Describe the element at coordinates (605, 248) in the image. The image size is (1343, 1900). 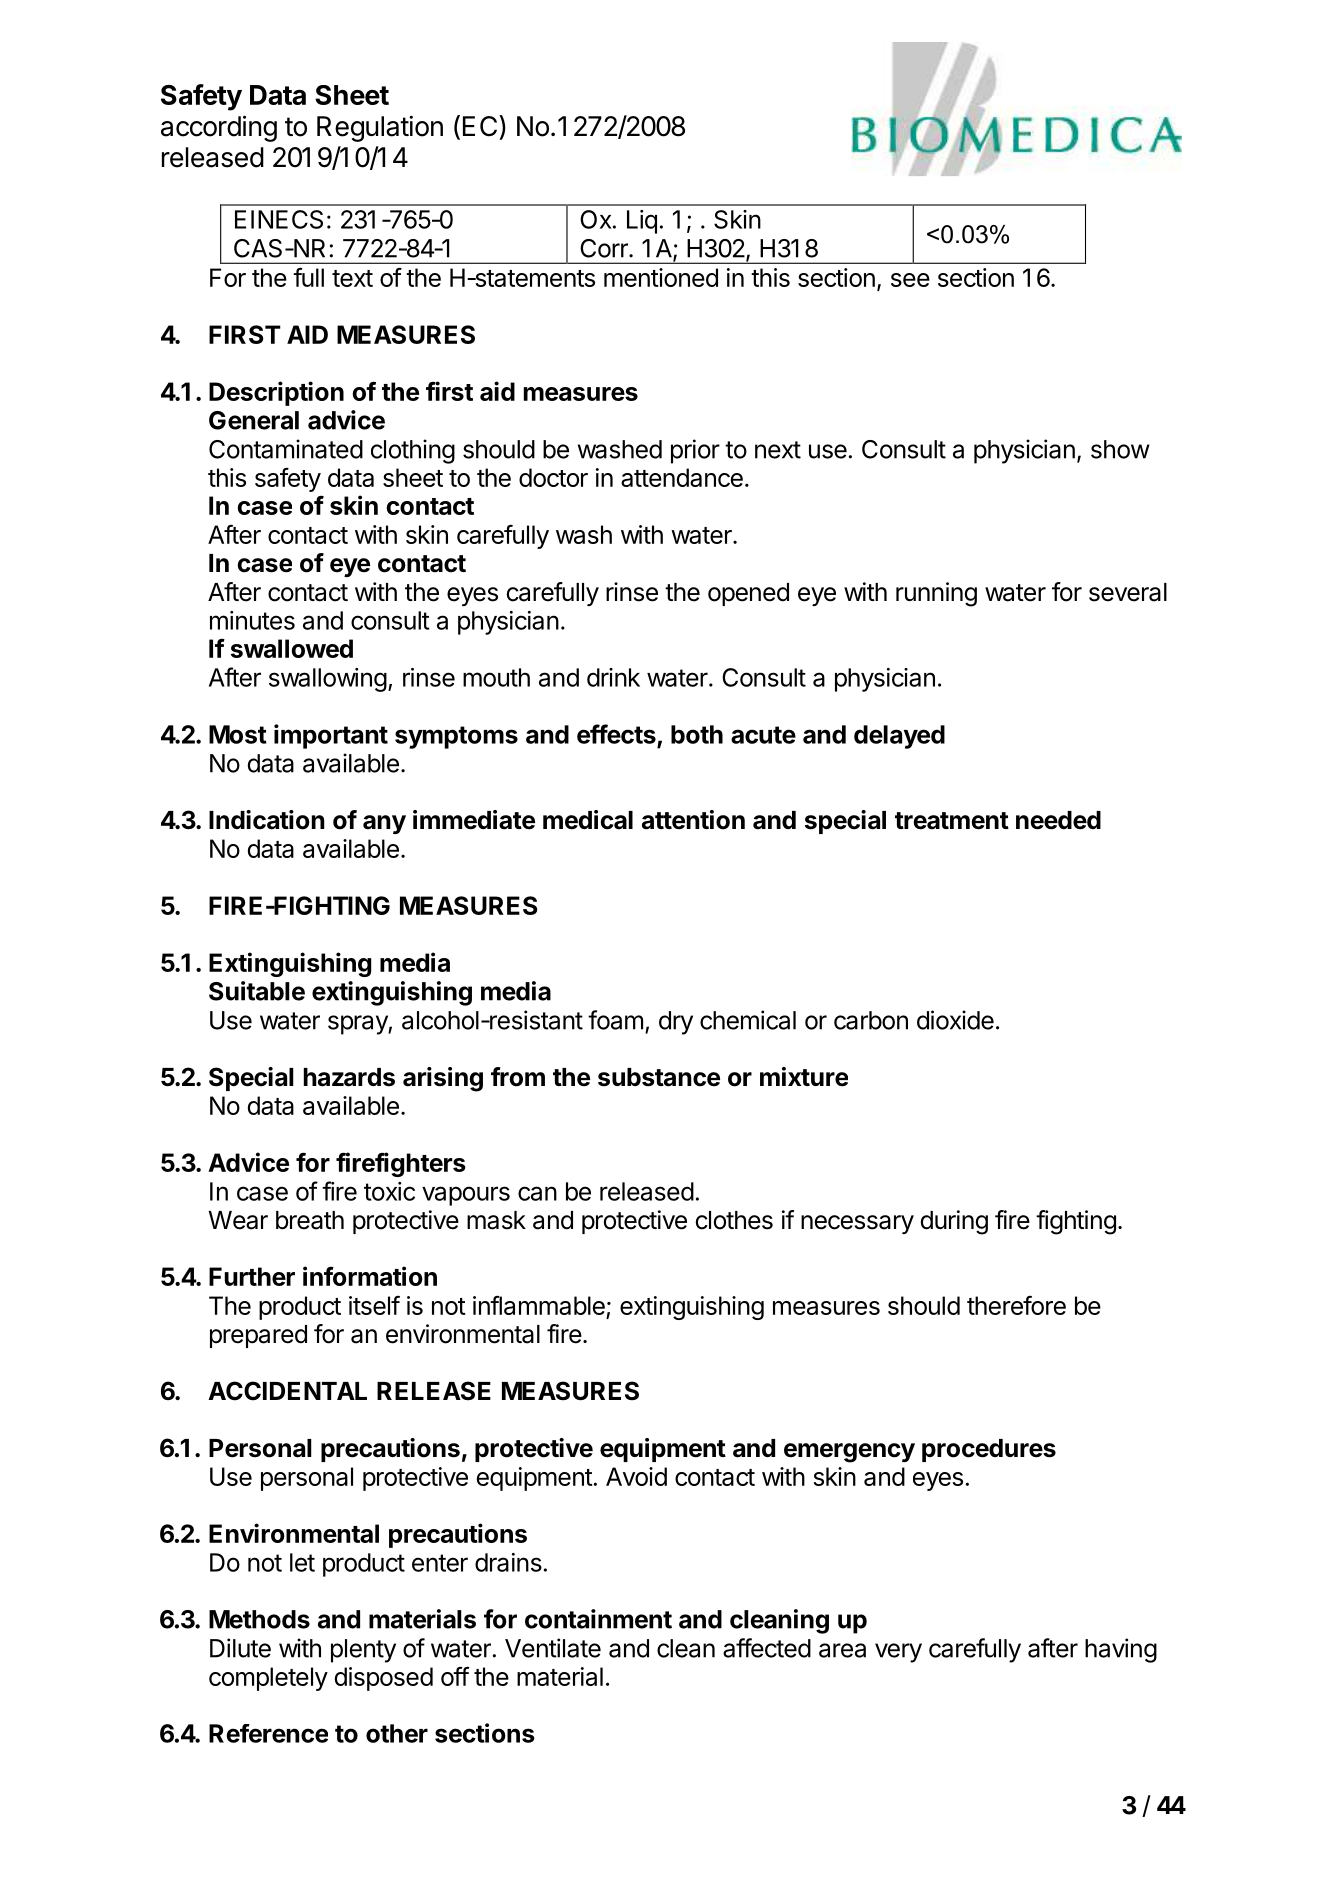
I see `Corr` at that location.
